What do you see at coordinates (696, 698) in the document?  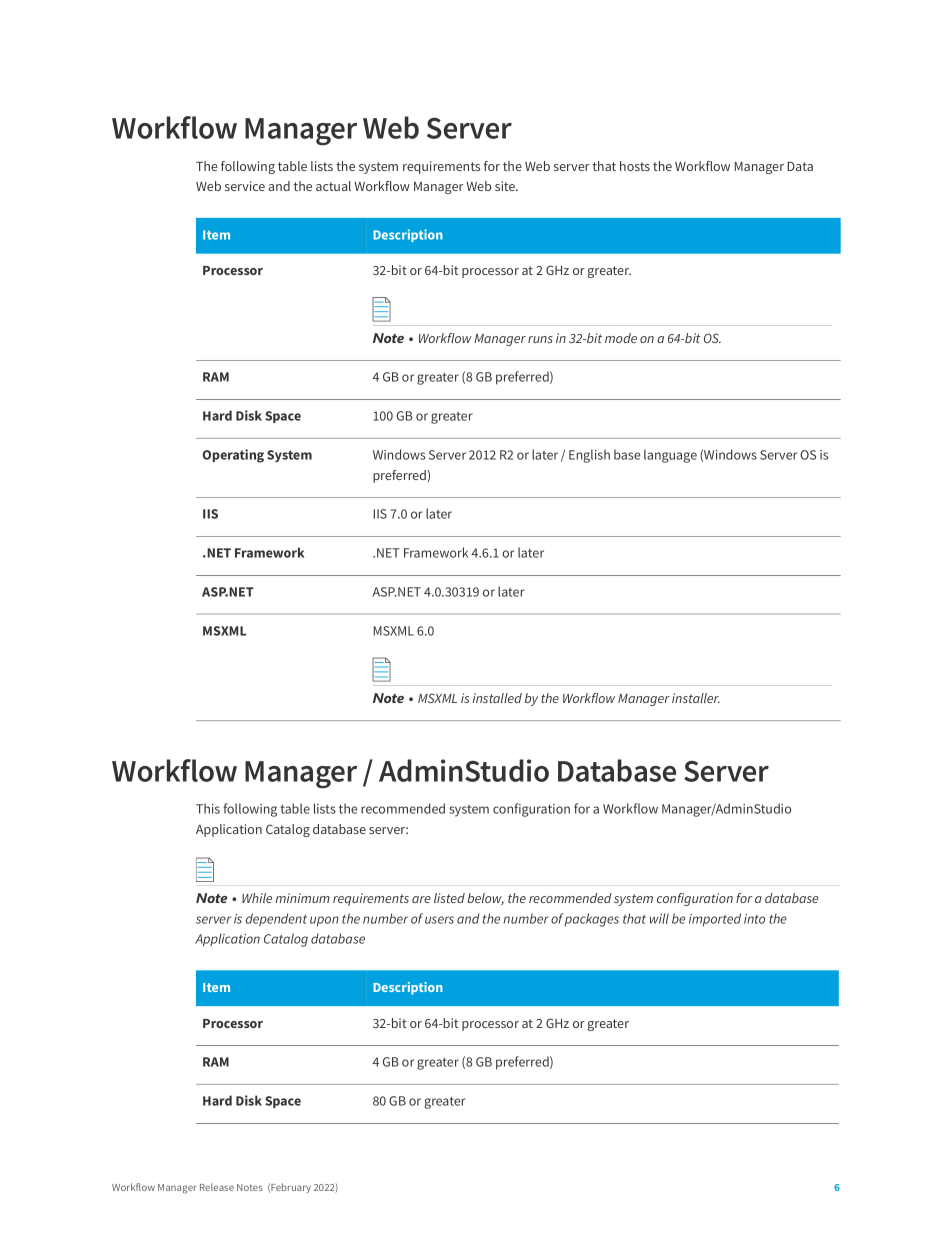 I see `installer` at bounding box center [696, 698].
